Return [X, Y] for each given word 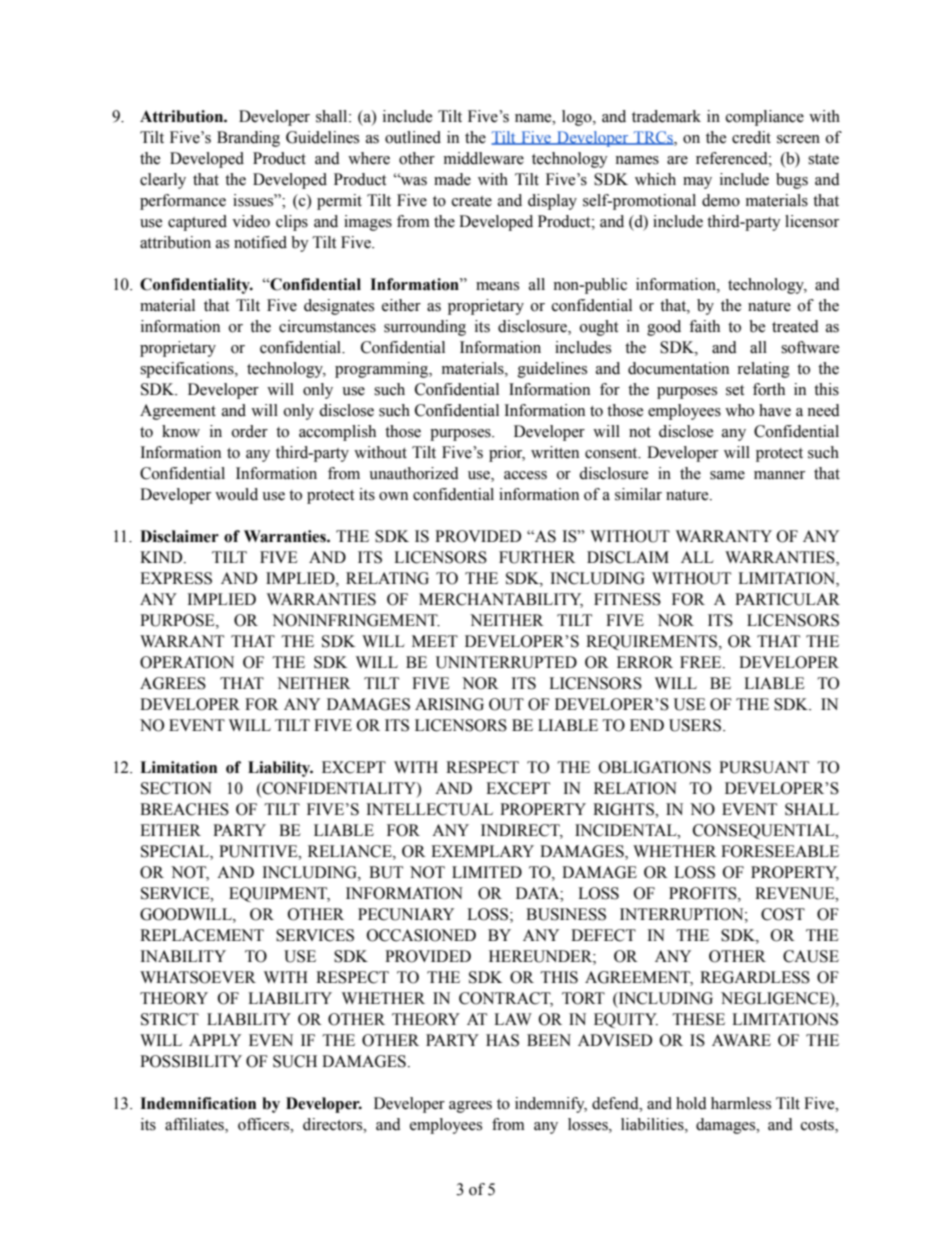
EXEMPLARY [482, 851]
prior [507, 454]
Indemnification [198, 1103]
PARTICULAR [787, 599]
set [735, 390]
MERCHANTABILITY [501, 600]
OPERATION [187, 662]
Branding [248, 139]
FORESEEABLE [780, 851]
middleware [484, 158]
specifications [188, 370]
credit [751, 137]
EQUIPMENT [279, 894]
